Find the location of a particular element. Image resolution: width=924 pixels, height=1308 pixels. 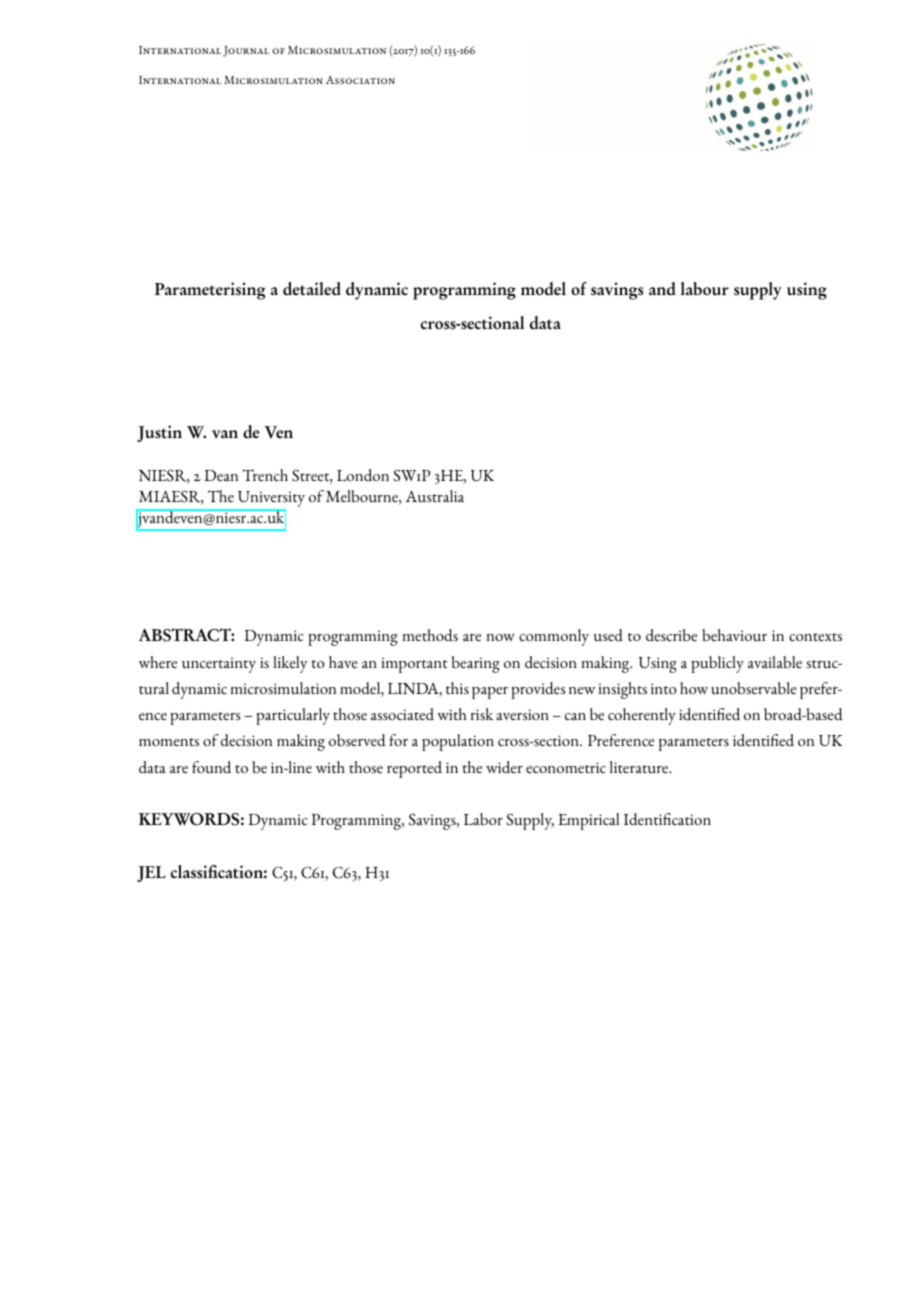

Journal is located at coordinates (246, 51).
